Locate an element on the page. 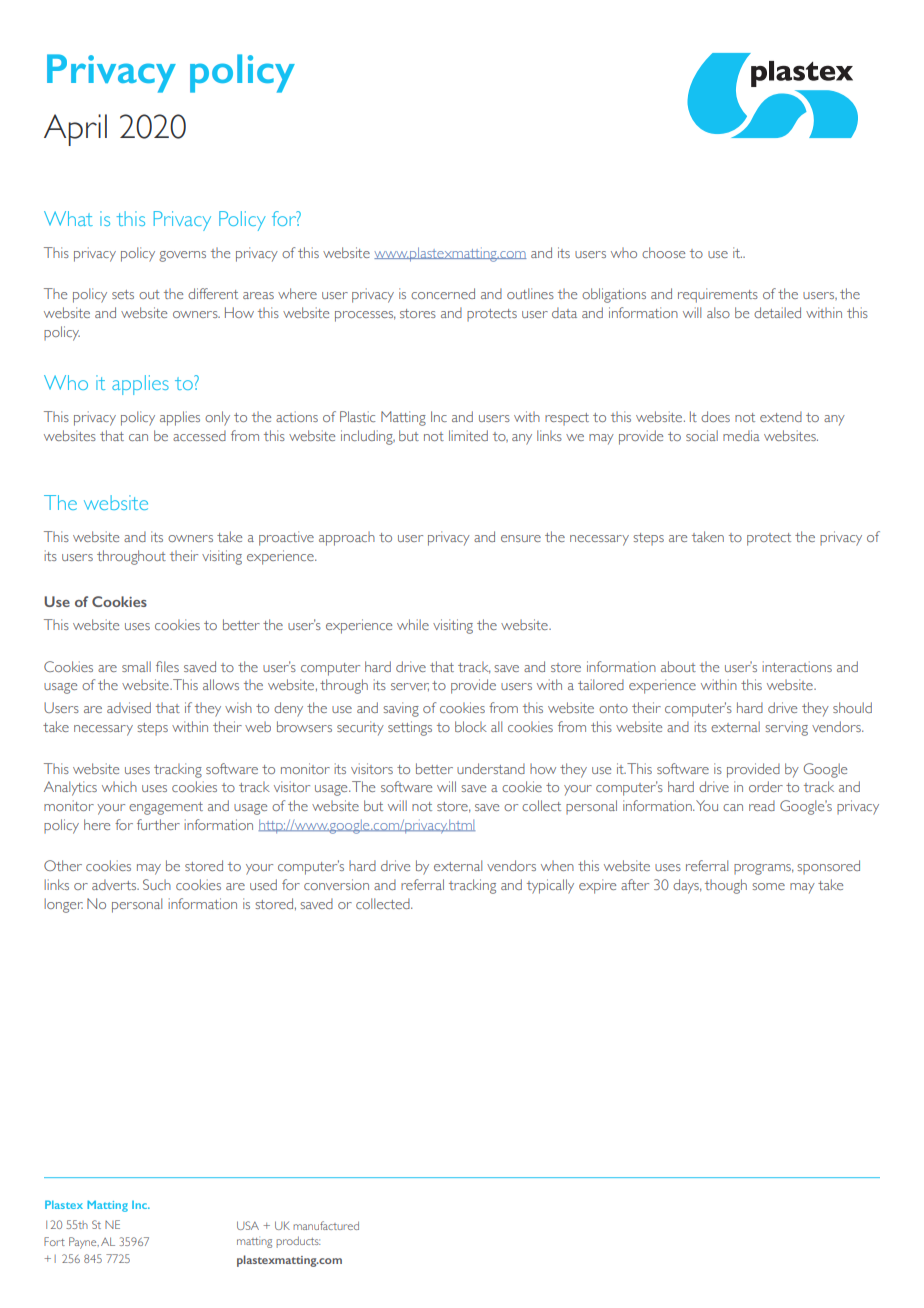 The image size is (924, 1308). small is located at coordinates (136, 666).
